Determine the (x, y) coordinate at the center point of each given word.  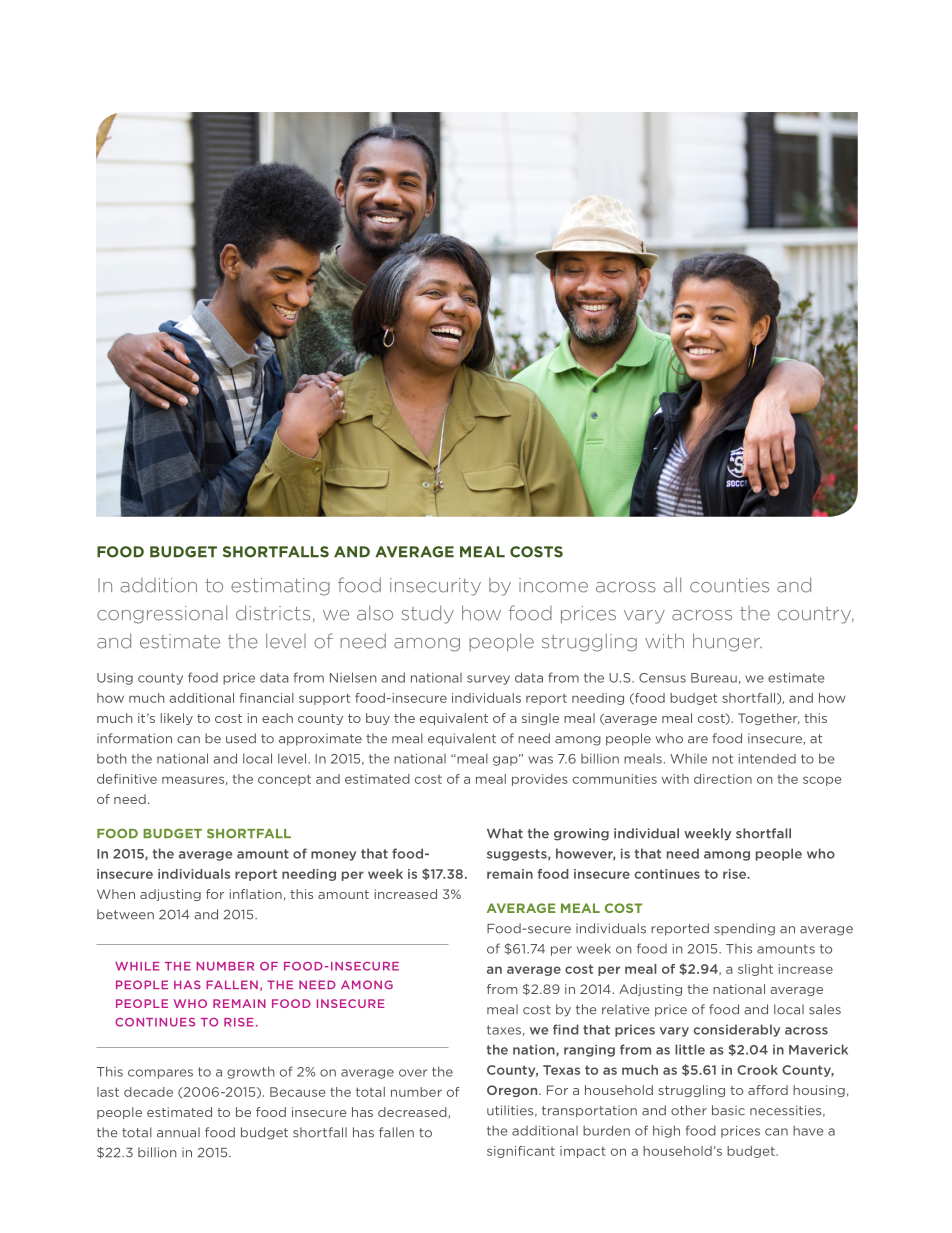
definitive (127, 779)
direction (723, 779)
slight (755, 970)
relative (626, 1009)
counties (729, 585)
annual (178, 1132)
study (427, 614)
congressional (162, 614)
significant (521, 1152)
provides (540, 780)
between (125, 914)
